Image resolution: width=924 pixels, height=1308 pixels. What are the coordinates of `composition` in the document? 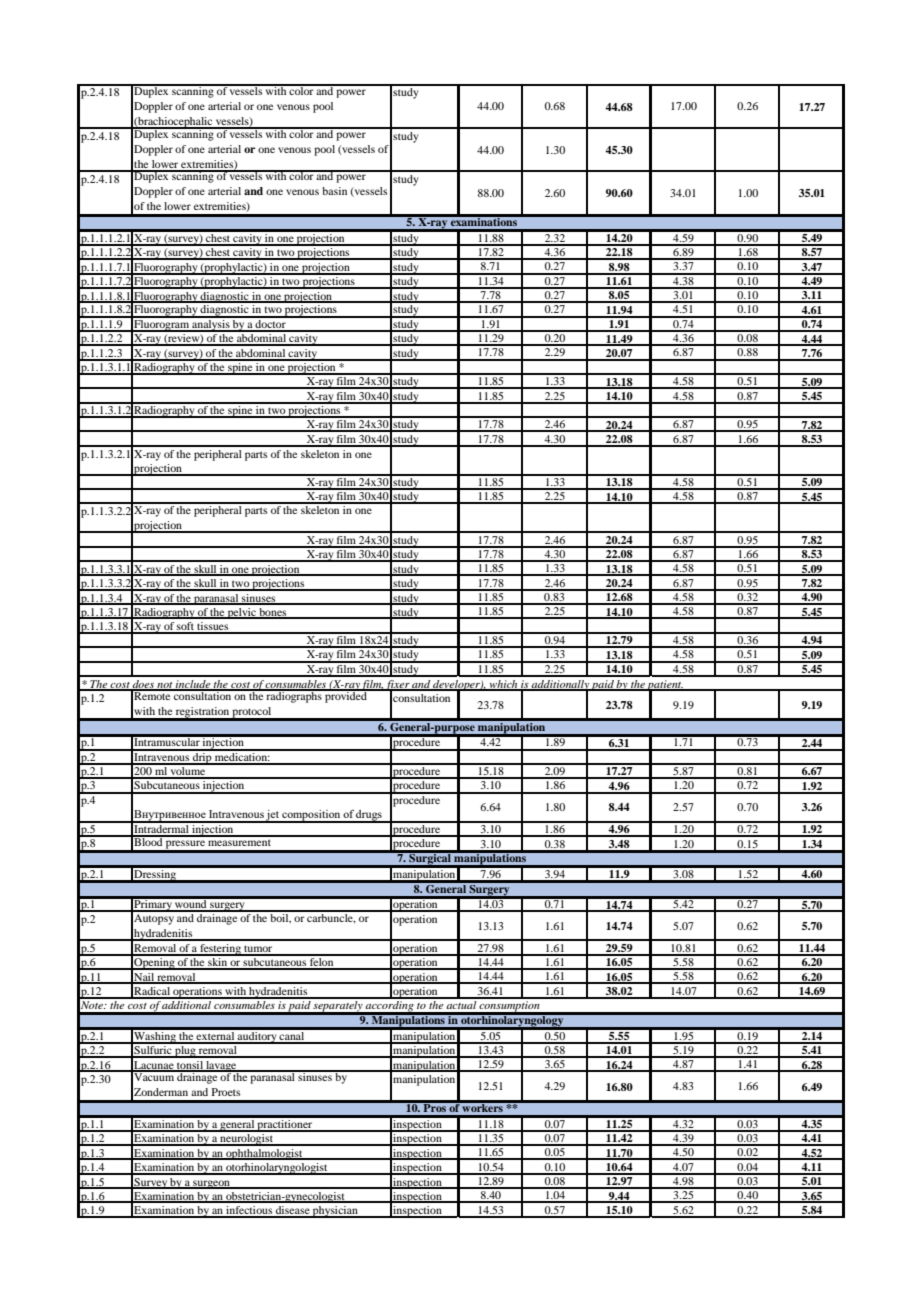 It's located at (311, 816).
